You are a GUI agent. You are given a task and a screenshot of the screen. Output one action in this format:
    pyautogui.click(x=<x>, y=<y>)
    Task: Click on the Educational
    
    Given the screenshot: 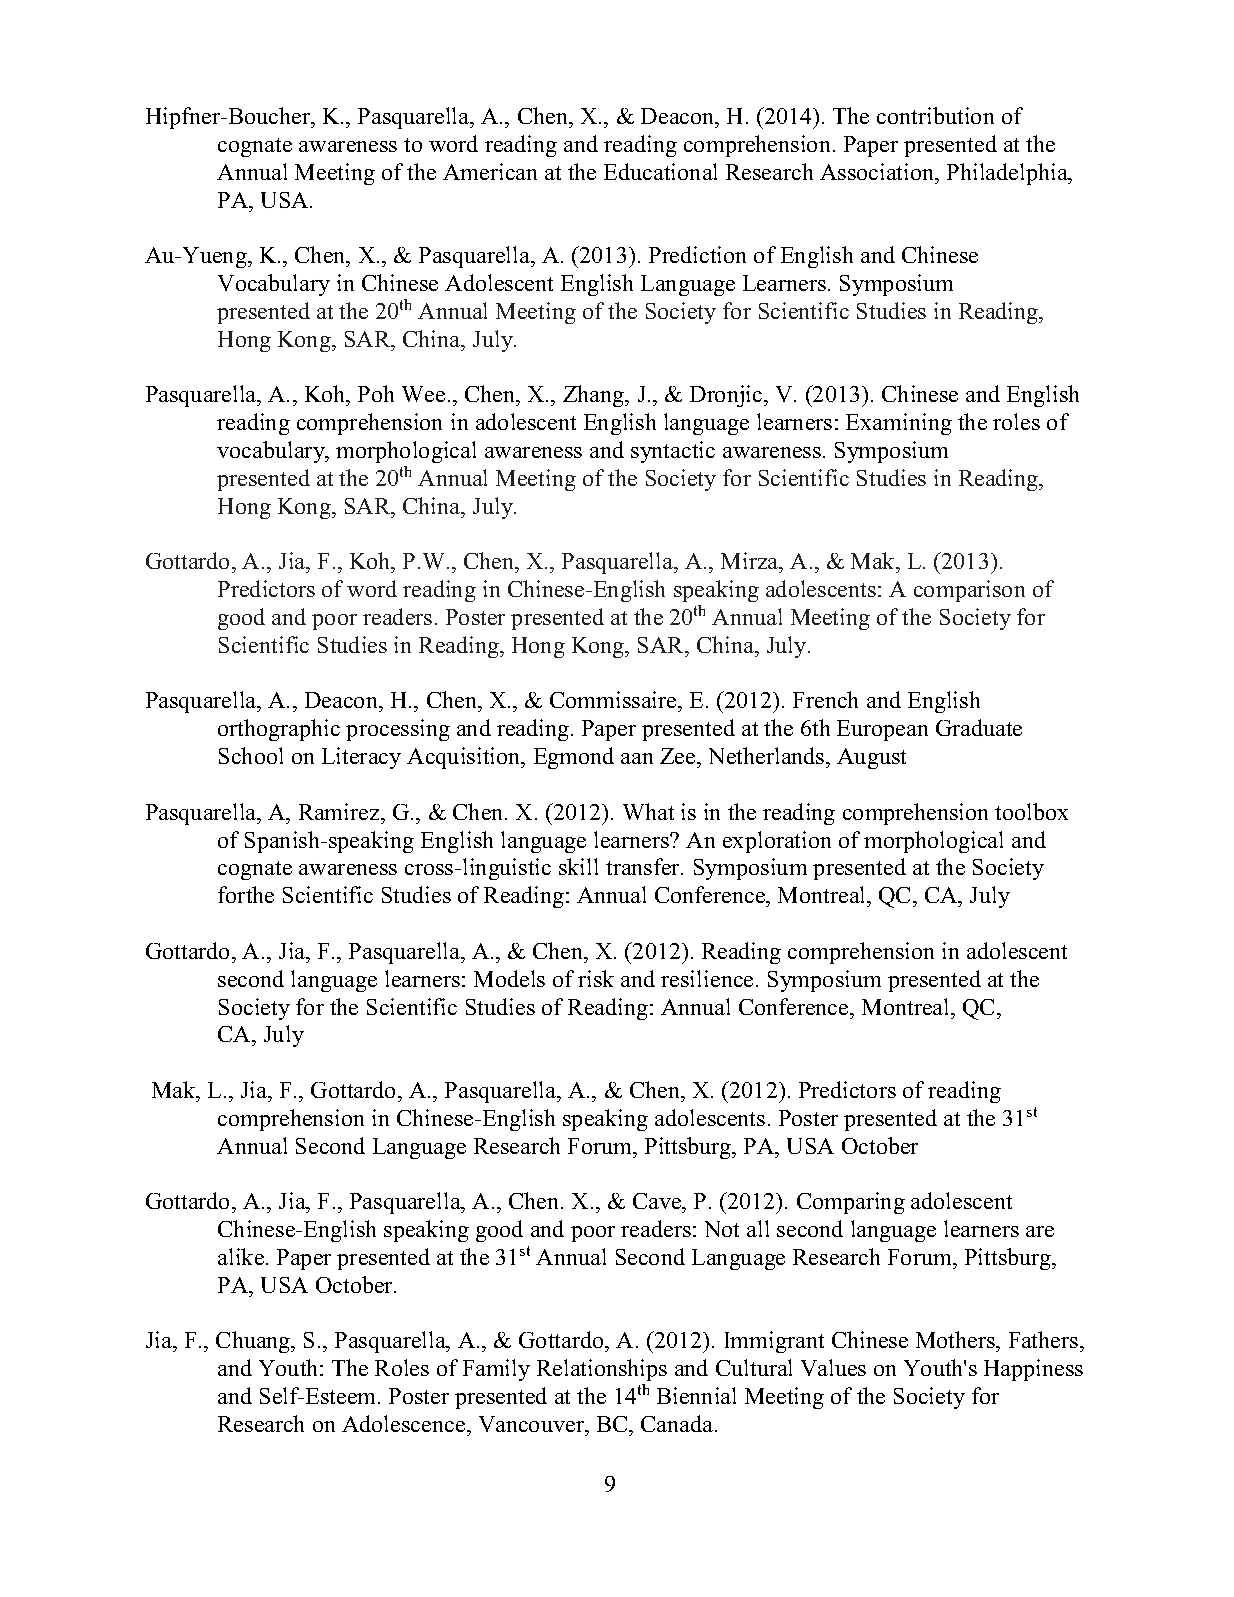 What is the action you would take?
    pyautogui.click(x=660, y=171)
